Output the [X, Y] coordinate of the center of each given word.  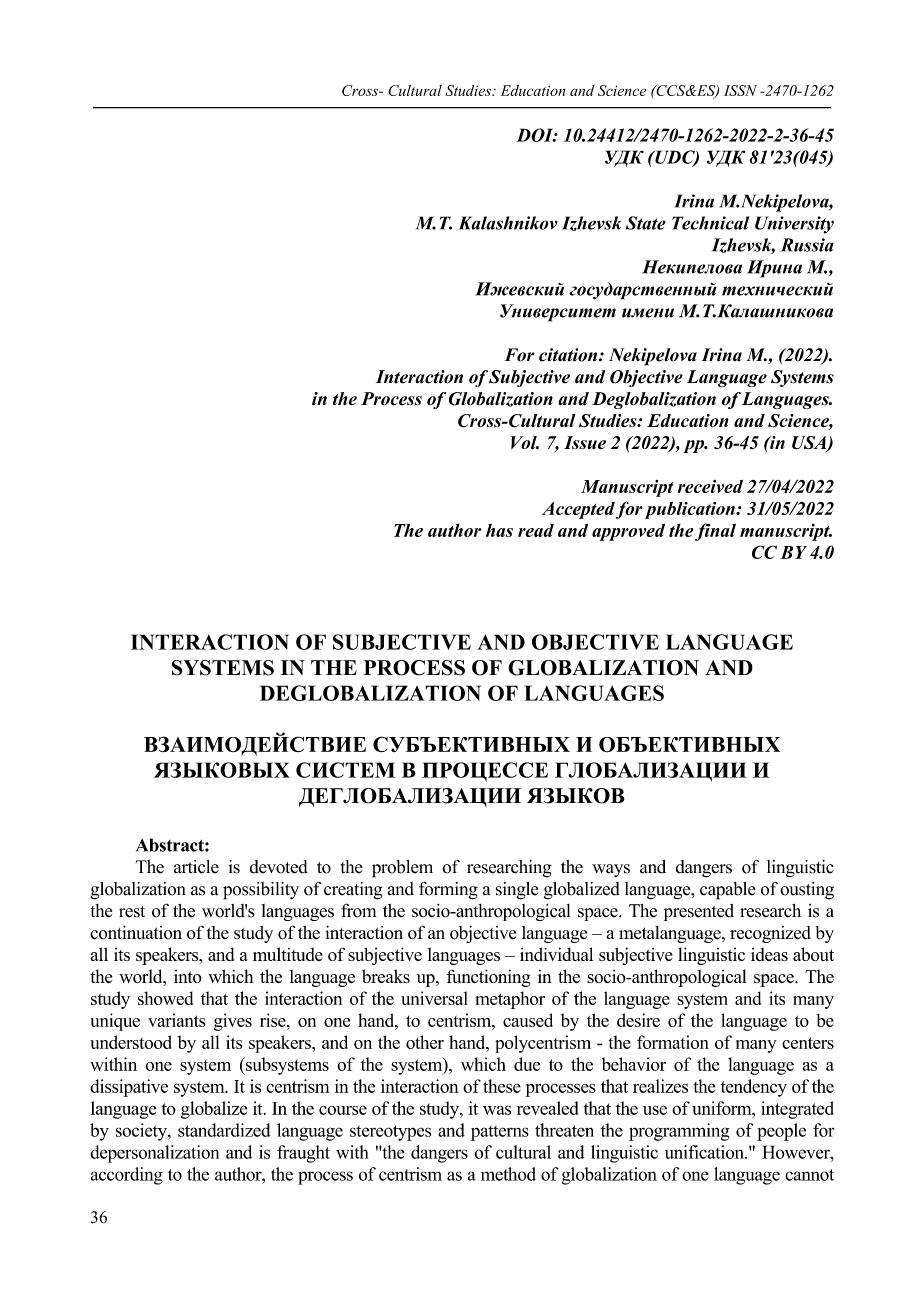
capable [727, 891]
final [715, 532]
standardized [224, 1130]
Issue [585, 442]
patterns [500, 1133]
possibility [261, 891]
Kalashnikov [508, 223]
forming [448, 891]
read [536, 530]
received [710, 486]
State [646, 223]
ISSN [740, 90]
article [196, 867]
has [499, 530]
